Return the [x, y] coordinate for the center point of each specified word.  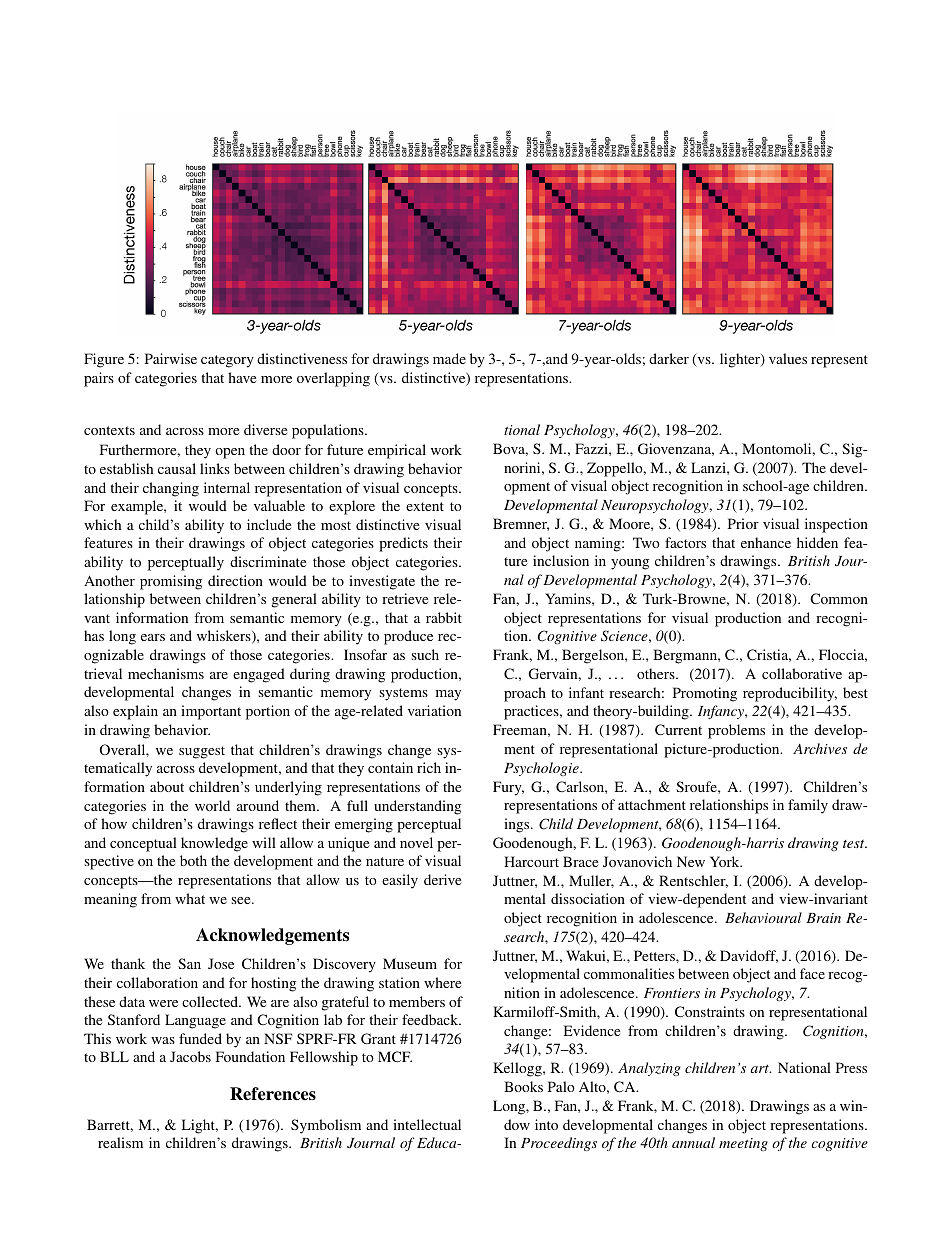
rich [429, 767]
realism [120, 1142]
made [449, 358]
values [788, 358]
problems [736, 731]
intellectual [427, 1124]
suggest [202, 752]
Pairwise [171, 358]
